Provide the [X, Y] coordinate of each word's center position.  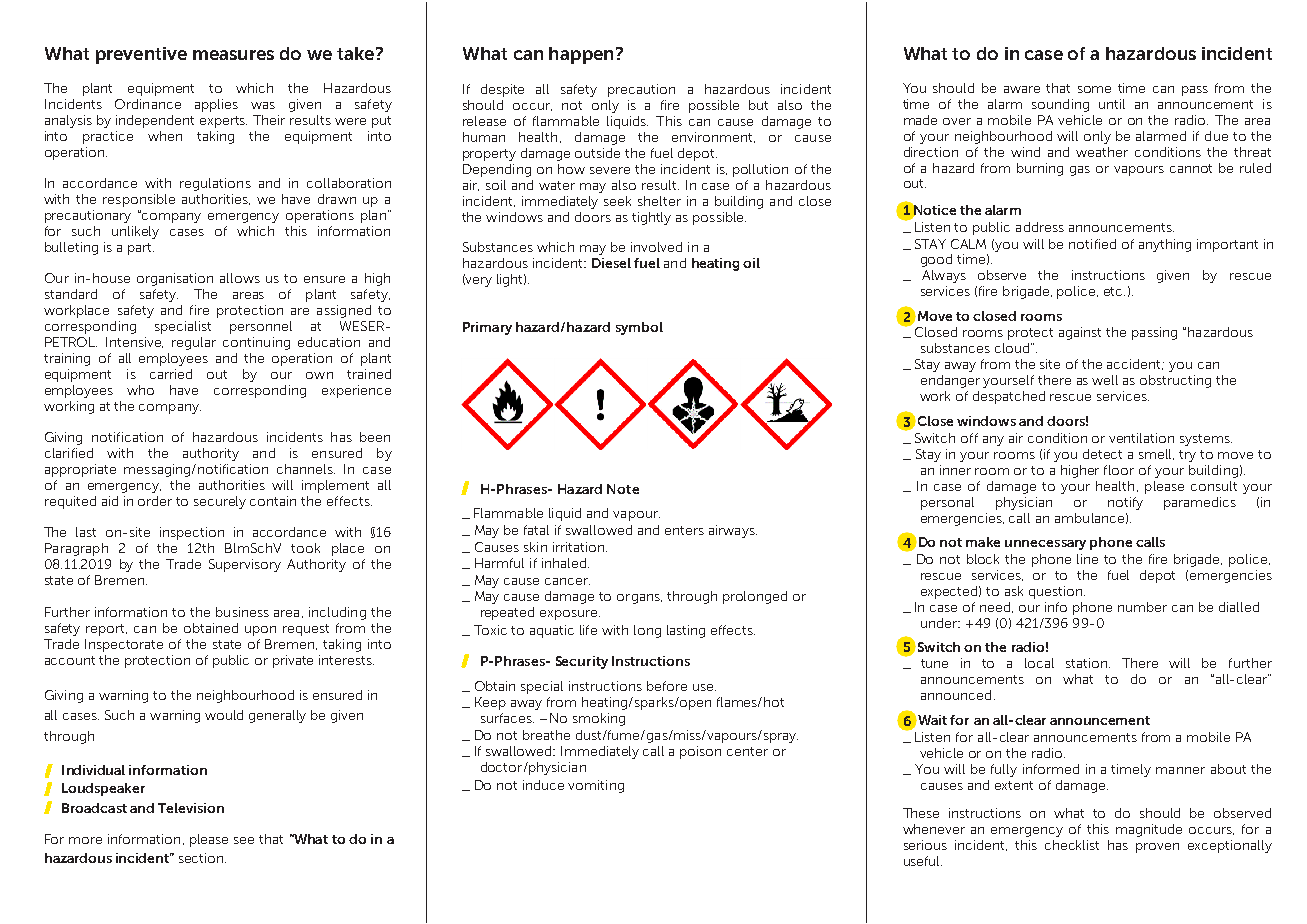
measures [233, 55]
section [202, 858]
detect [1102, 454]
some [1094, 89]
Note [623, 489]
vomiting [596, 786]
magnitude [1149, 830]
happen [581, 55]
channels [306, 469]
